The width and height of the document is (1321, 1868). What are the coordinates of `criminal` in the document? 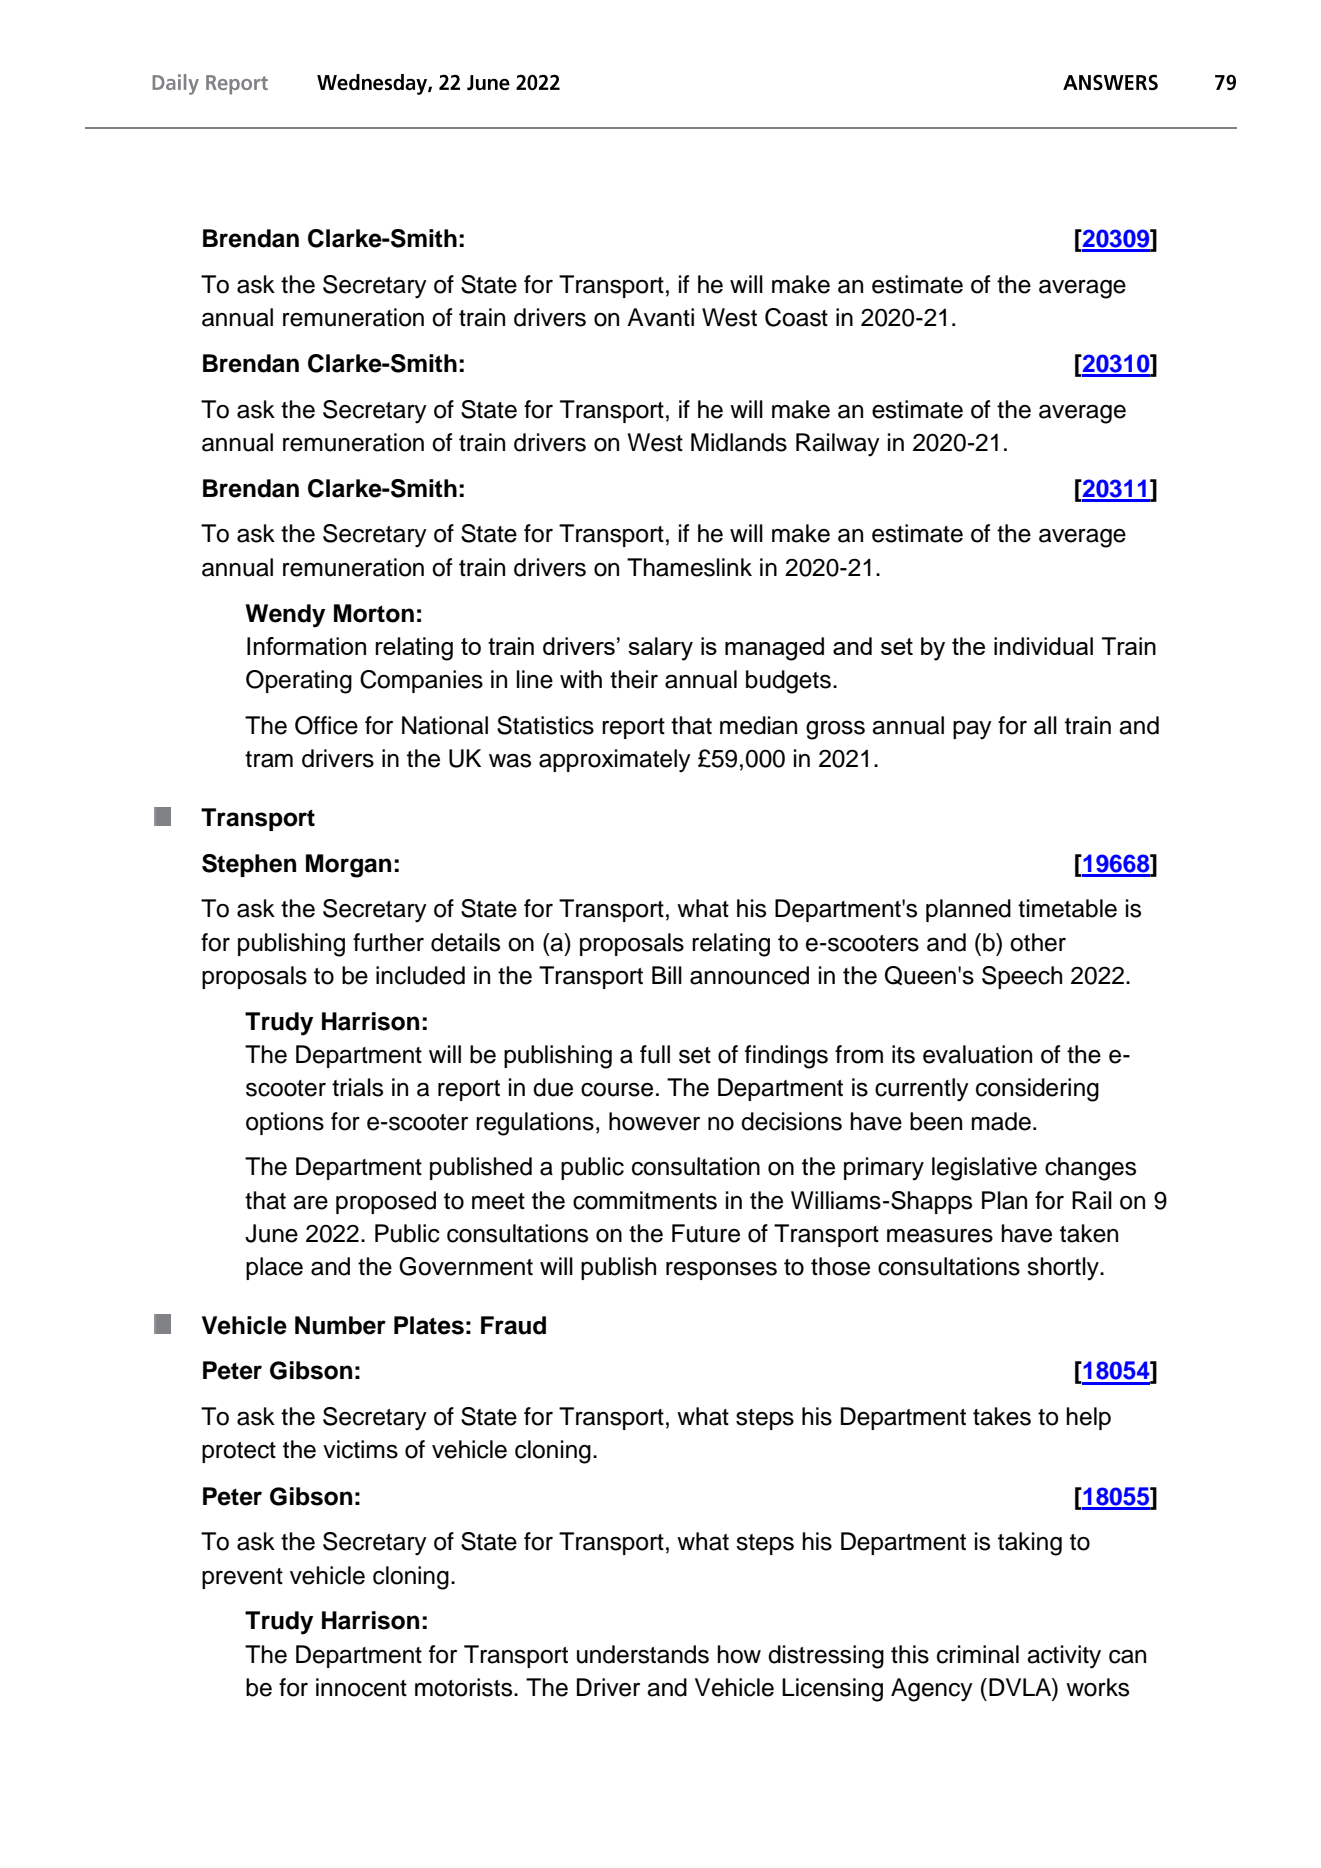 It's located at (978, 1654).
